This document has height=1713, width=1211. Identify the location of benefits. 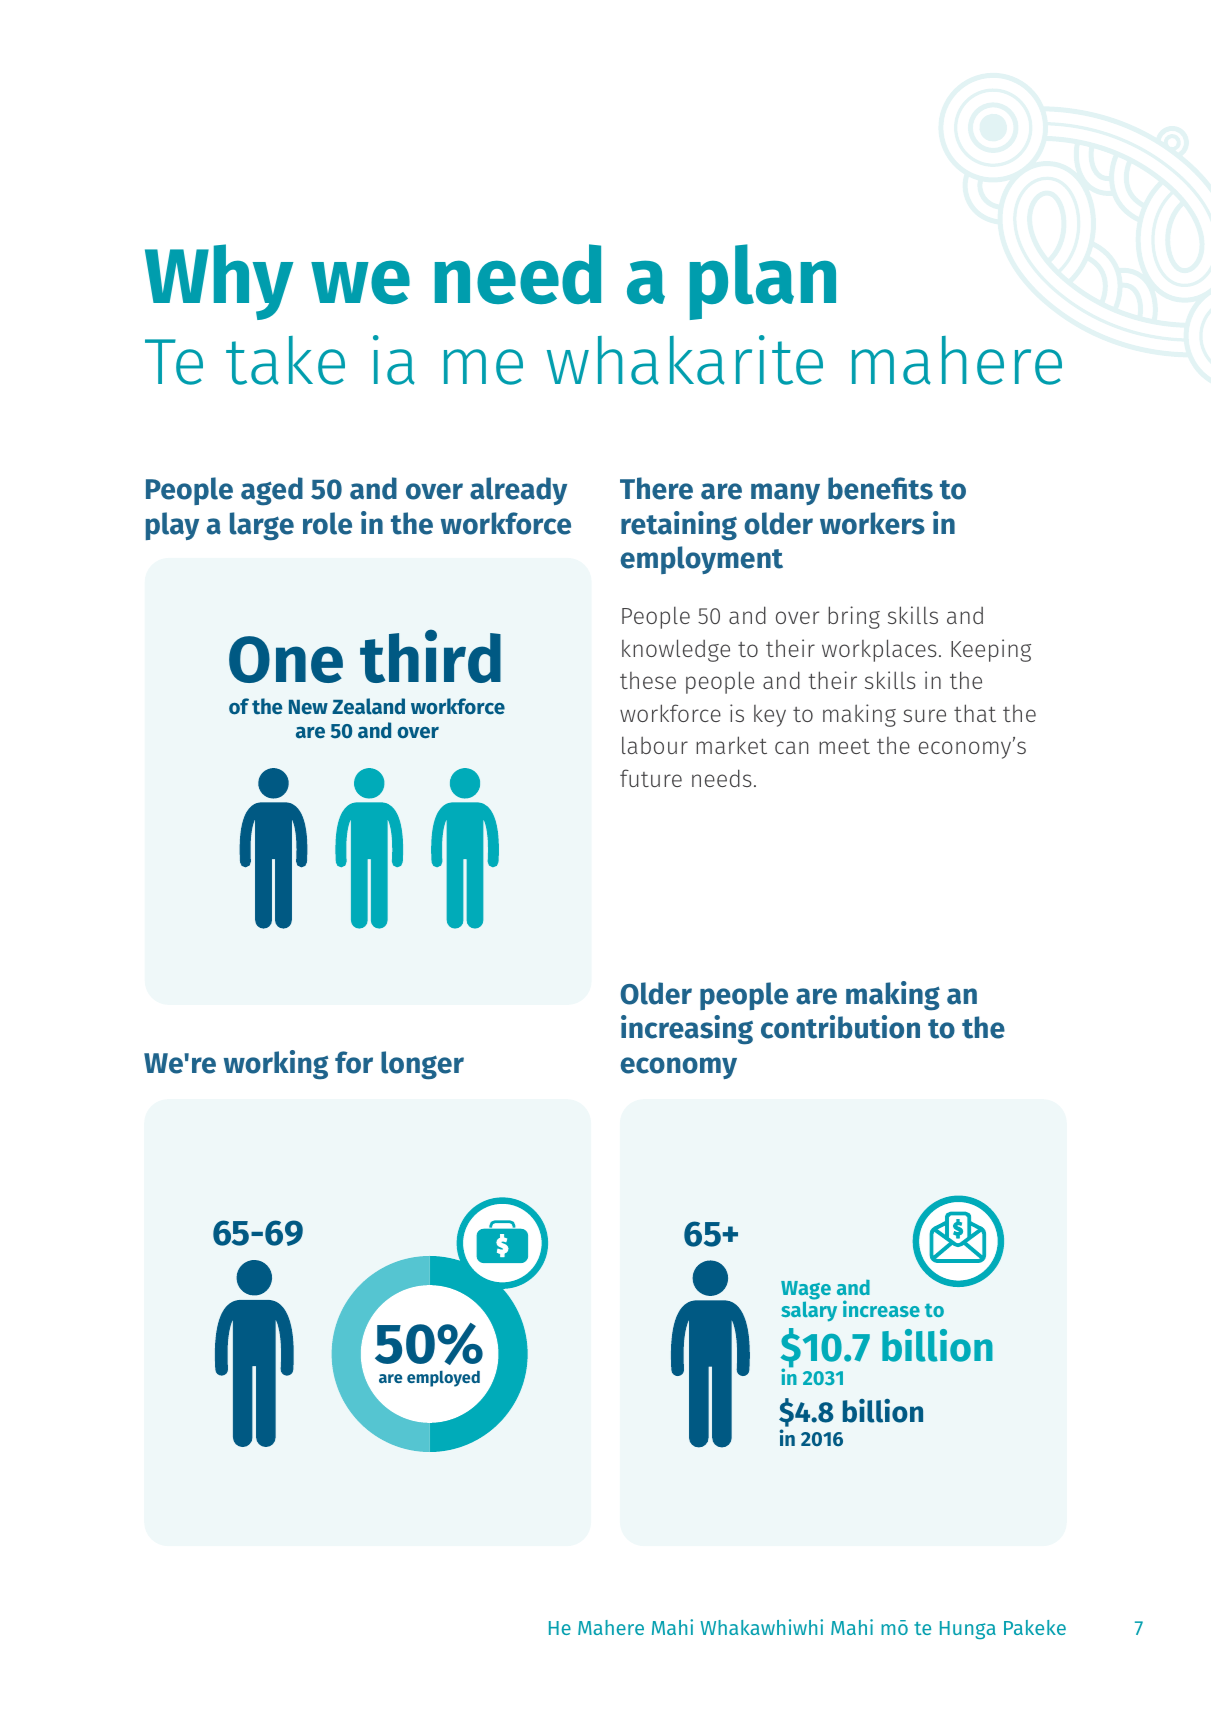
(880, 488).
